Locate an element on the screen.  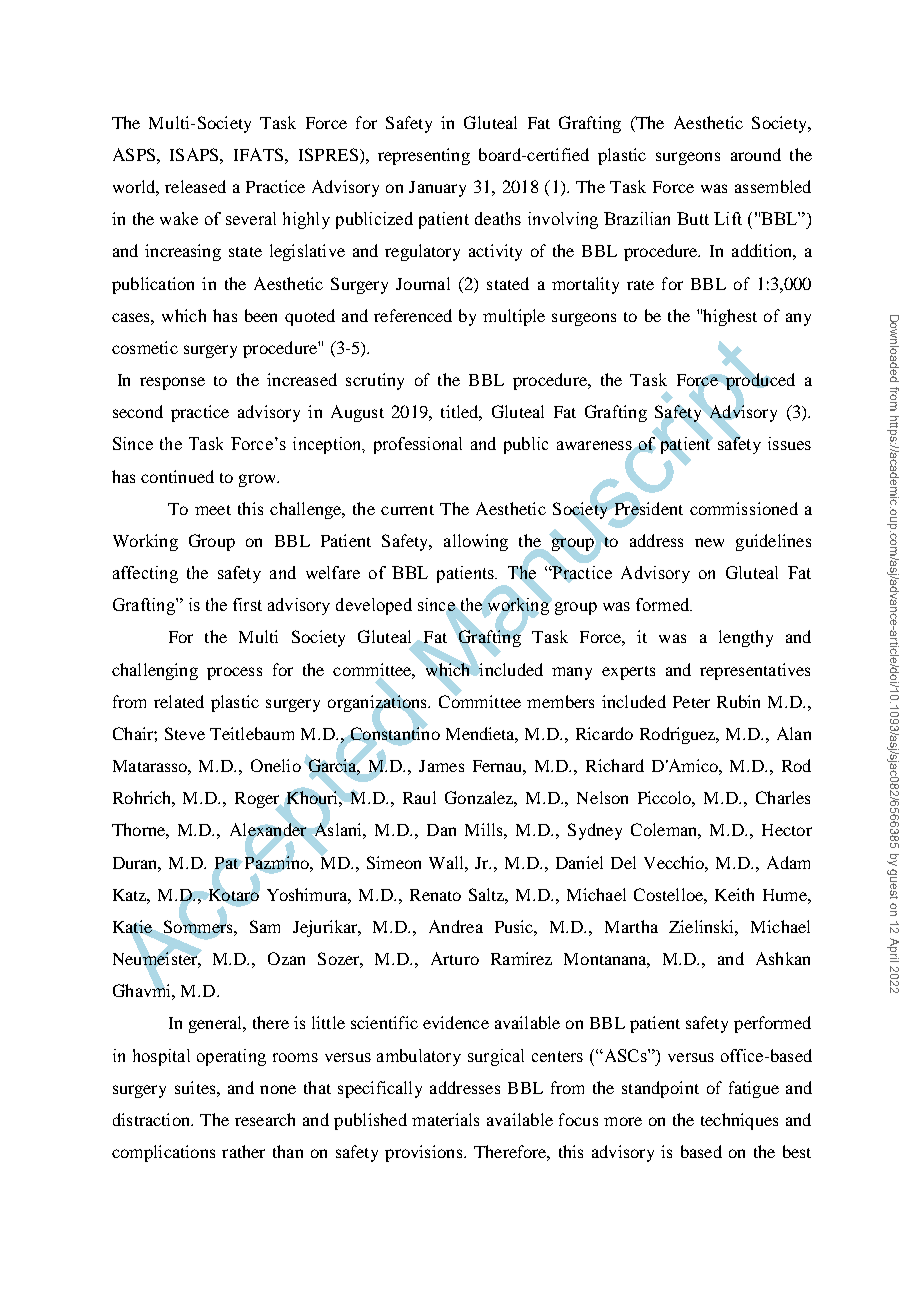
rather is located at coordinates (243, 1151).
